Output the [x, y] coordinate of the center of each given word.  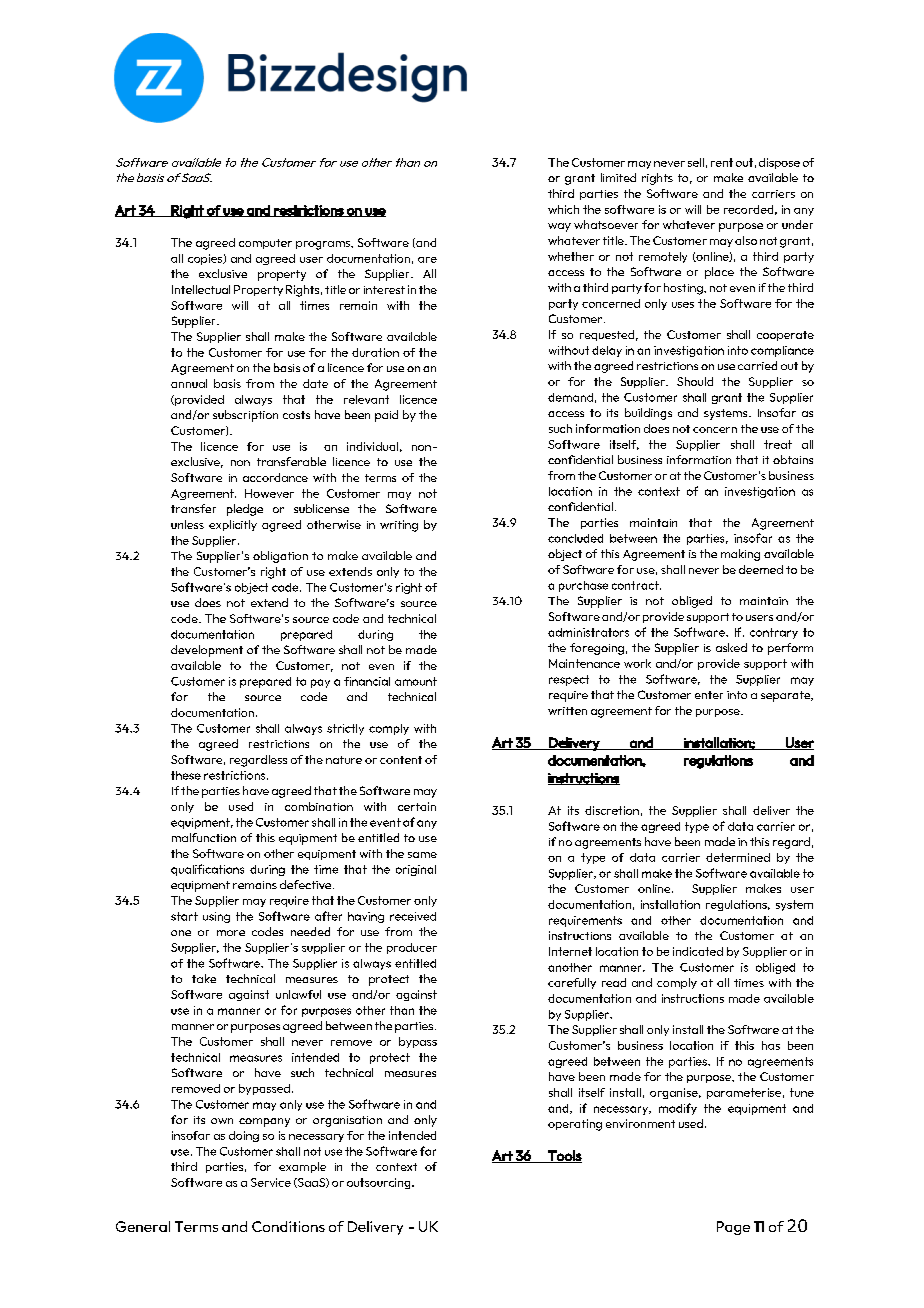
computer [265, 244]
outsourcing [380, 1183]
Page [733, 1228]
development [207, 651]
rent [722, 162]
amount [416, 681]
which [563, 209]
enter [709, 695]
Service [271, 1182]
